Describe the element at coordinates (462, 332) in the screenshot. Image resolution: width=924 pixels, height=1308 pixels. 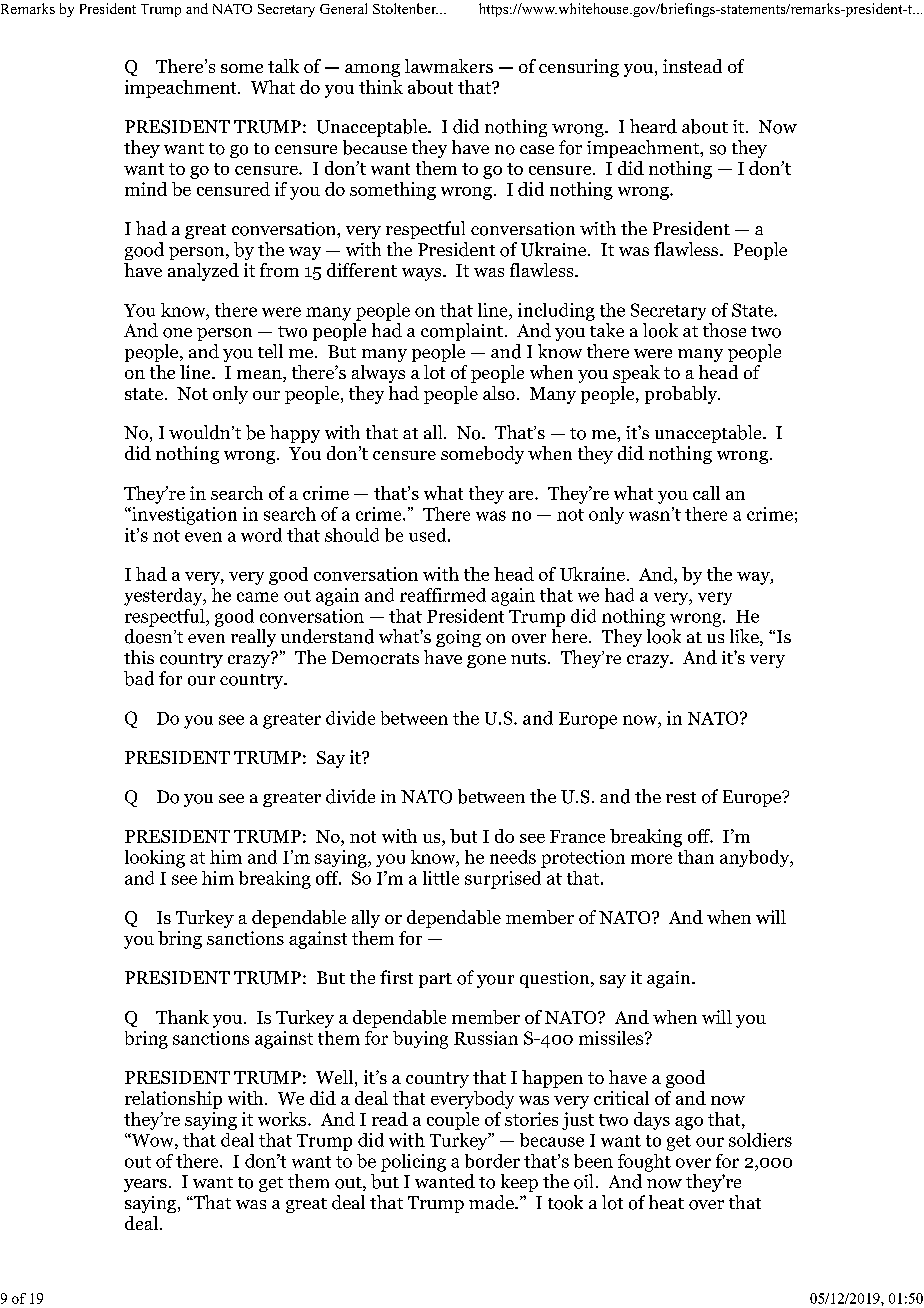
I see `complaint` at that location.
